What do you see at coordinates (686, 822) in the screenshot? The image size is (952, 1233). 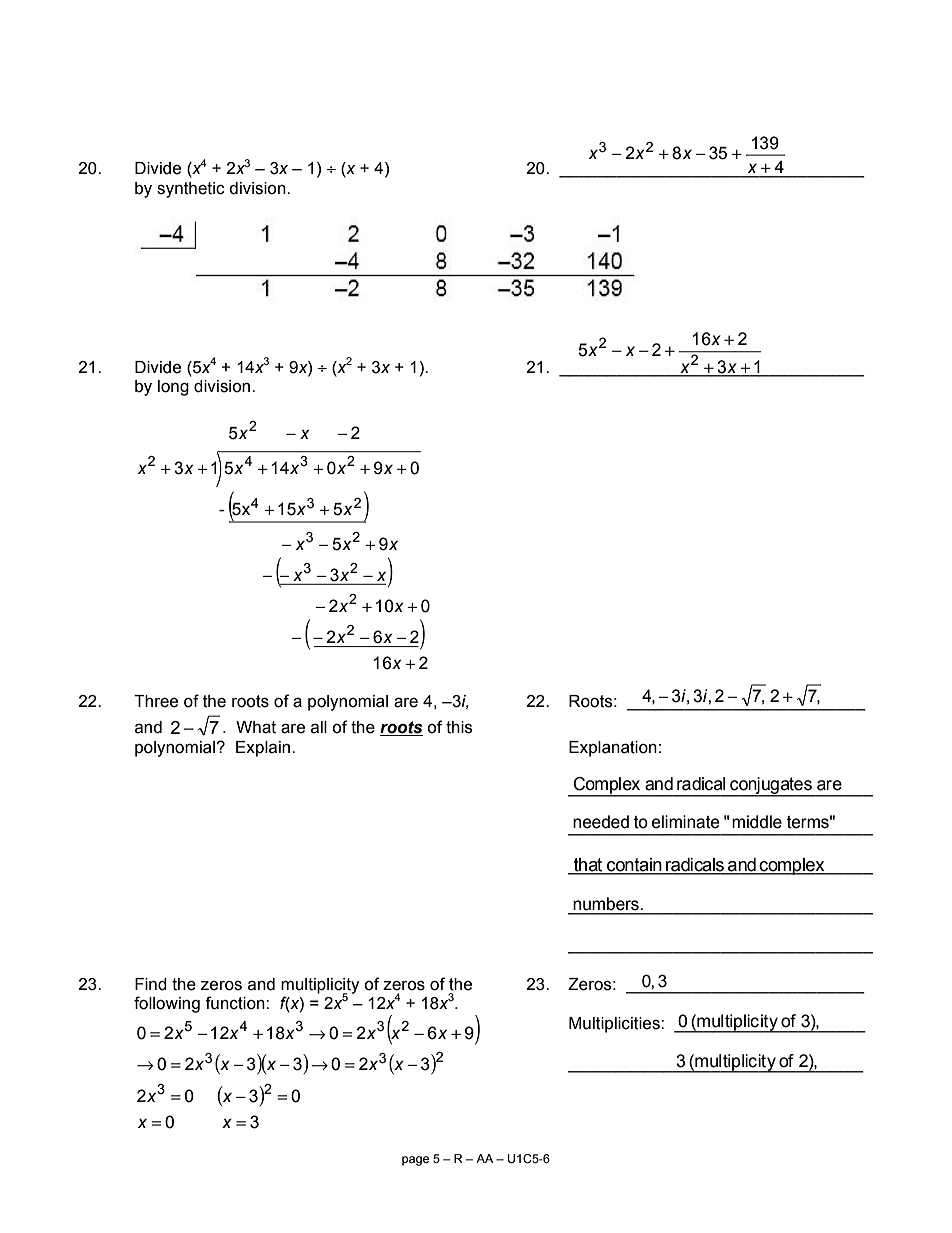 I see `eliminate` at bounding box center [686, 822].
